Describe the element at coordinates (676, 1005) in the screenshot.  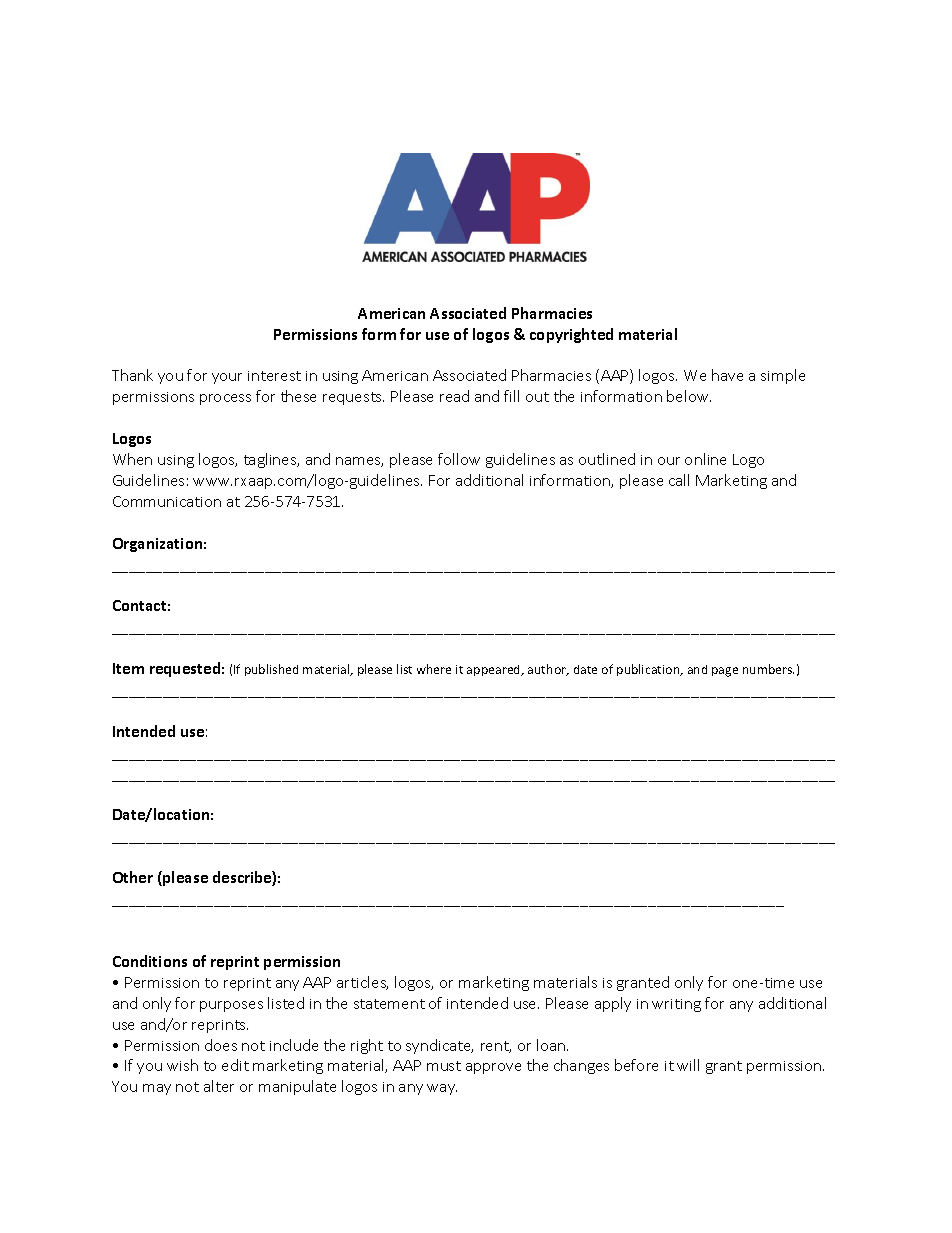
I see `writing` at that location.
